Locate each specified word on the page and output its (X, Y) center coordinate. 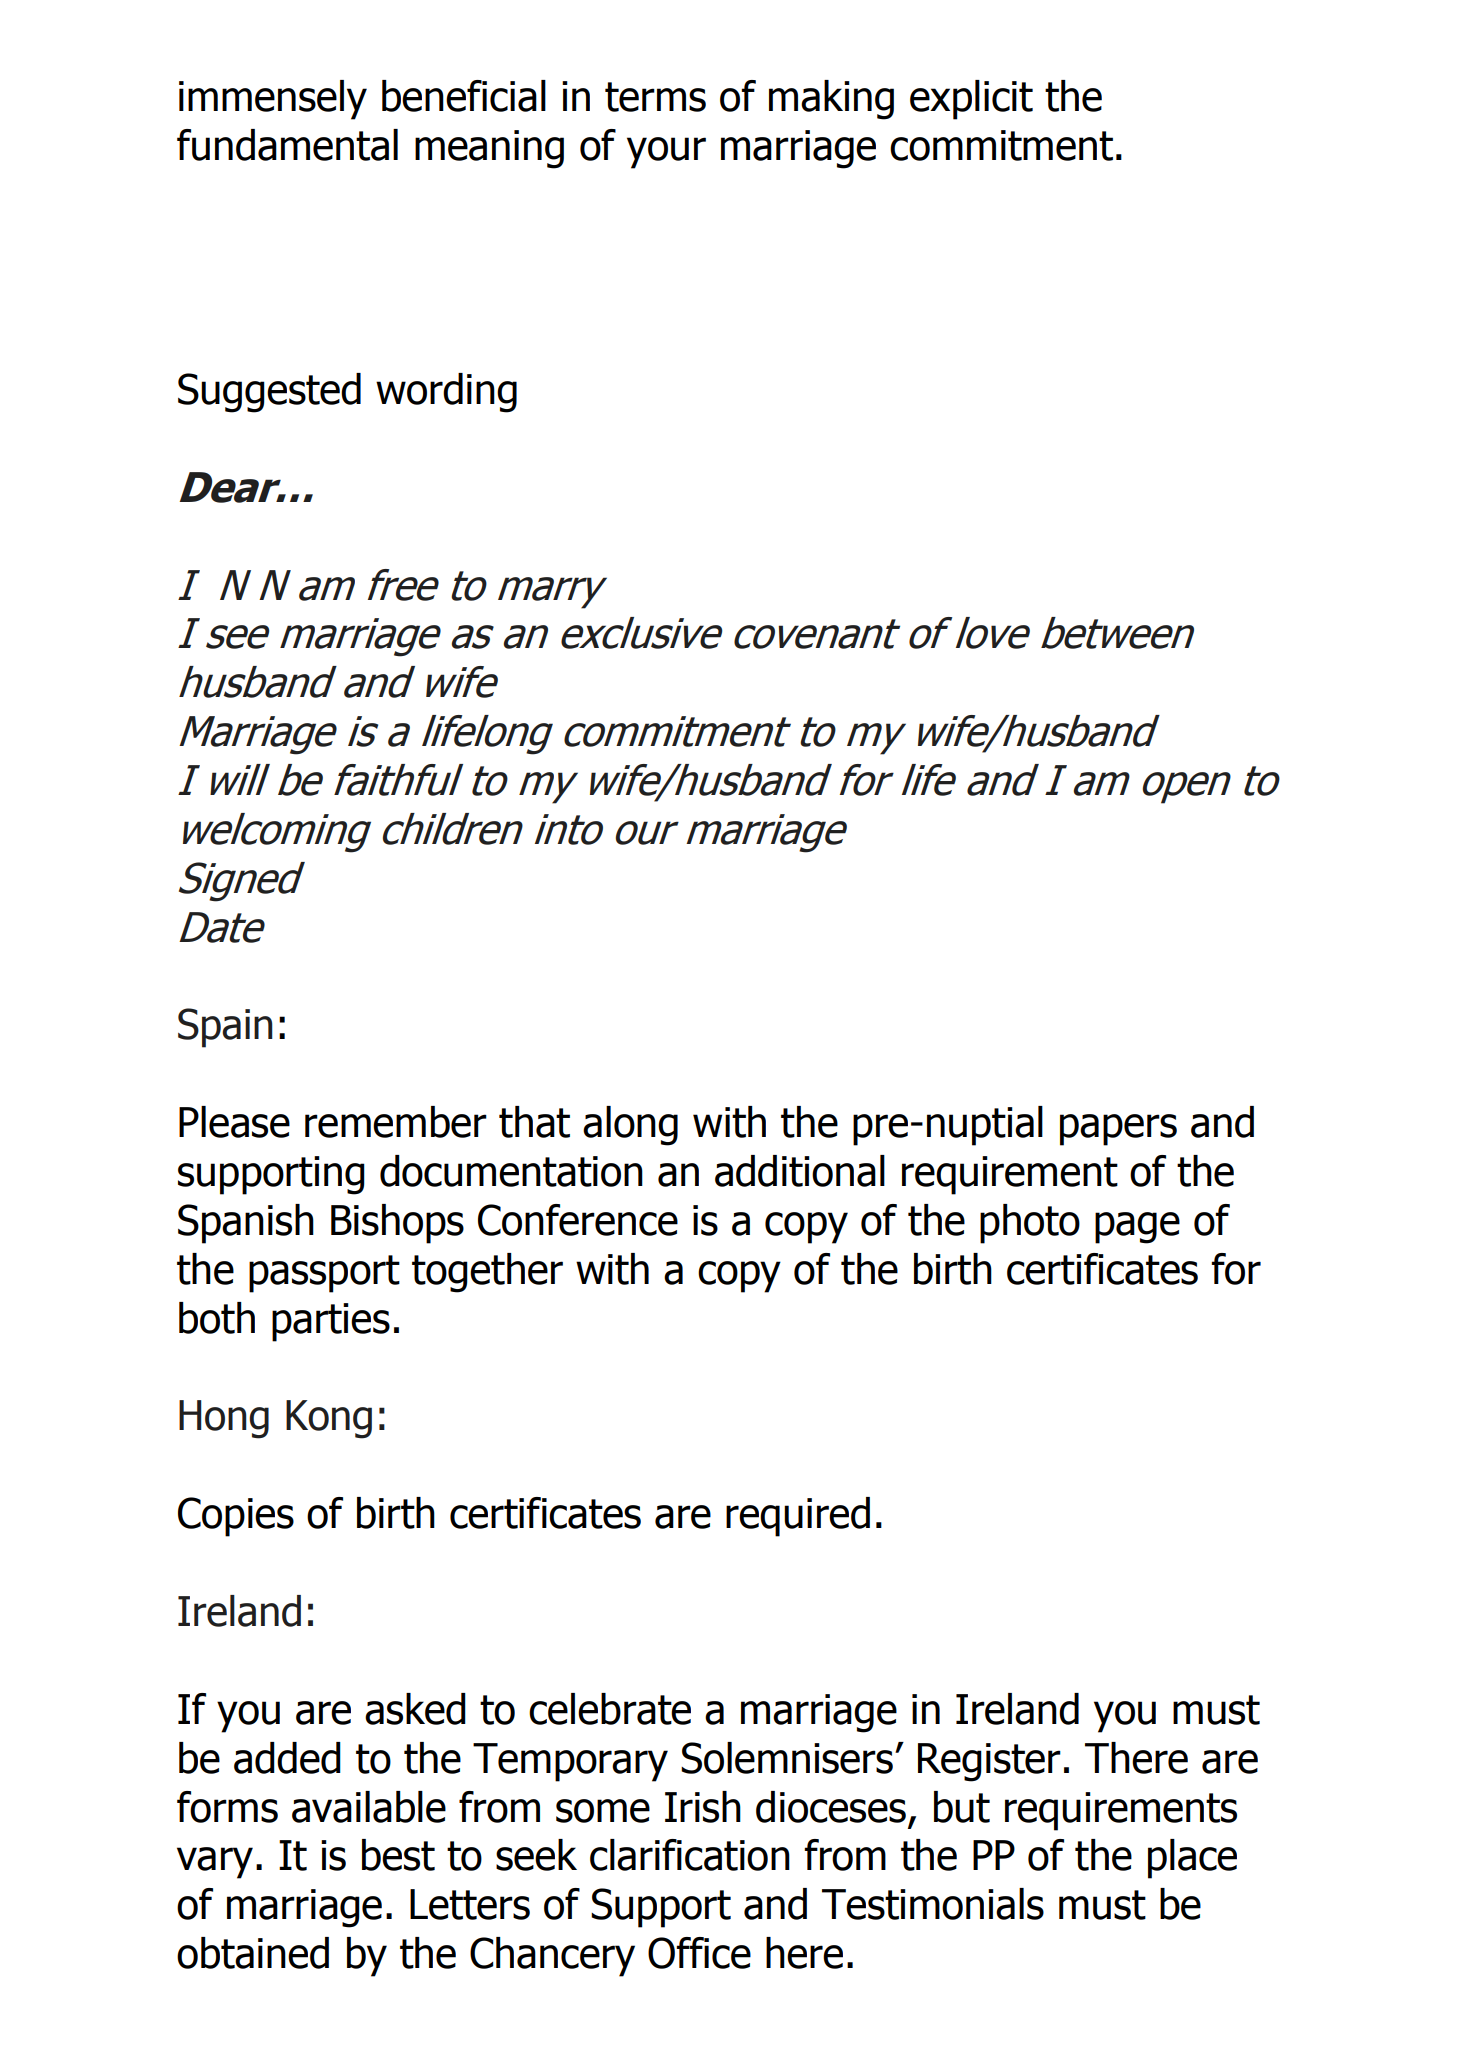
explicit (971, 100)
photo (1030, 1224)
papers (1118, 1130)
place (1192, 1859)
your (666, 153)
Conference (578, 1220)
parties (331, 1322)
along (630, 1126)
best (398, 1855)
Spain (225, 1028)
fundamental (287, 145)
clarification (690, 1855)
